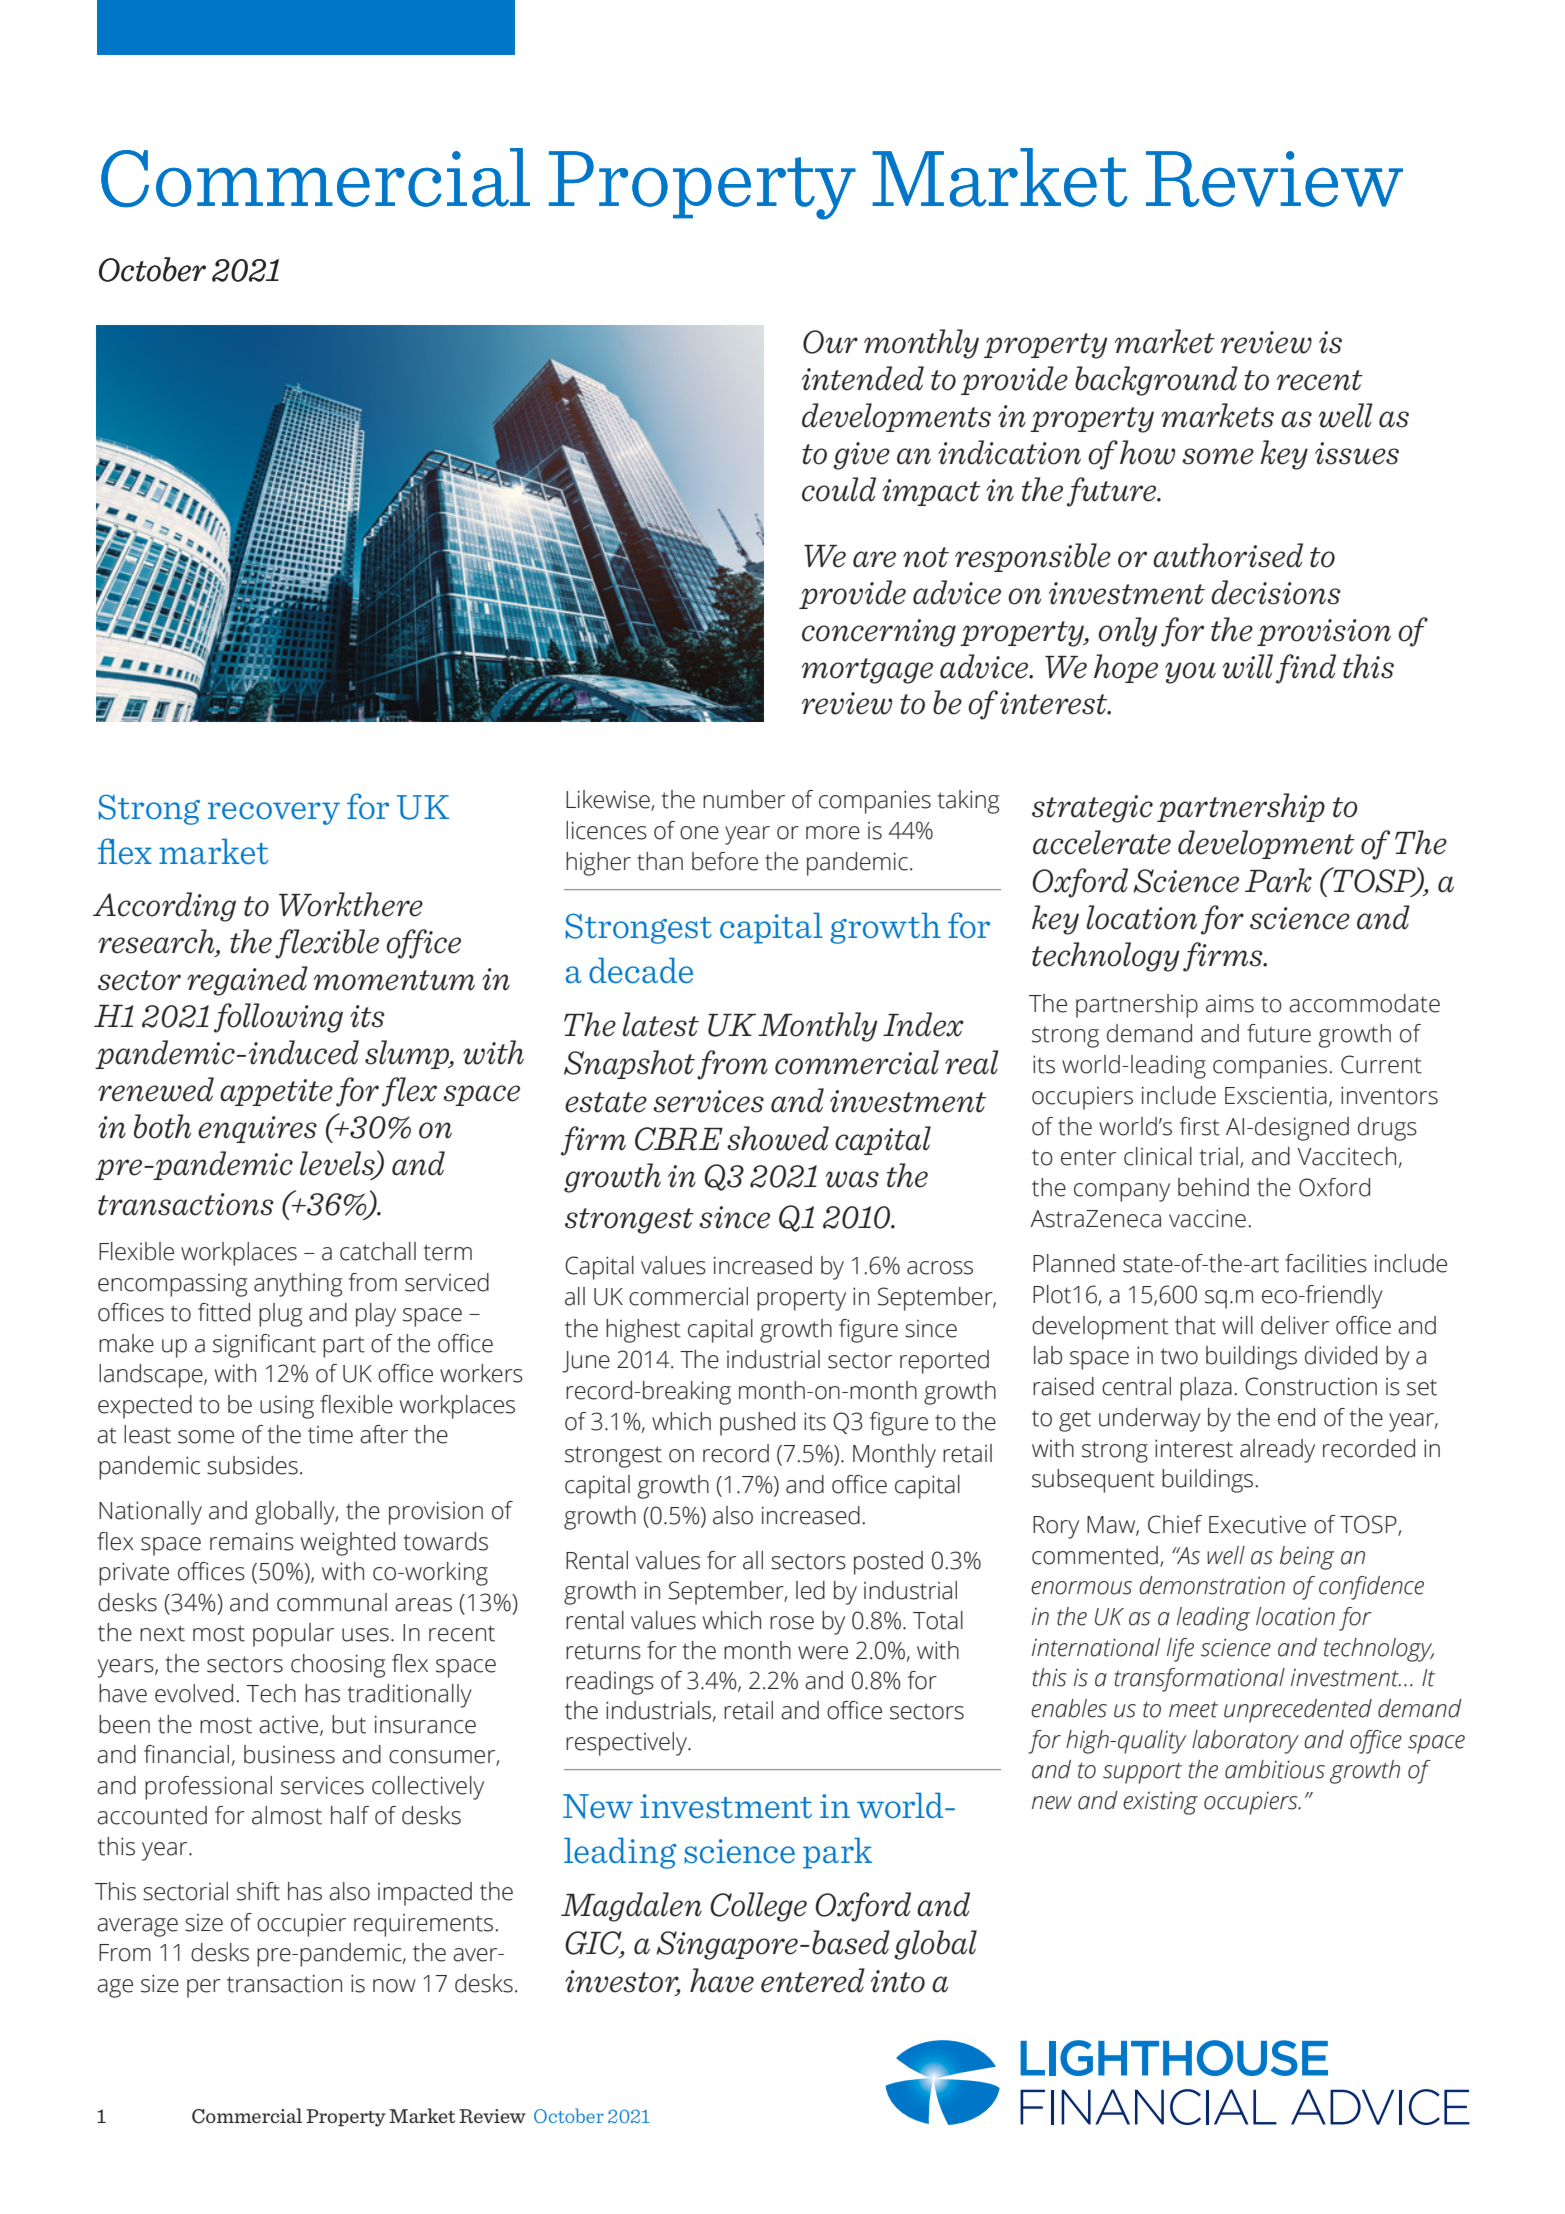  I want to click on led, so click(810, 1590).
